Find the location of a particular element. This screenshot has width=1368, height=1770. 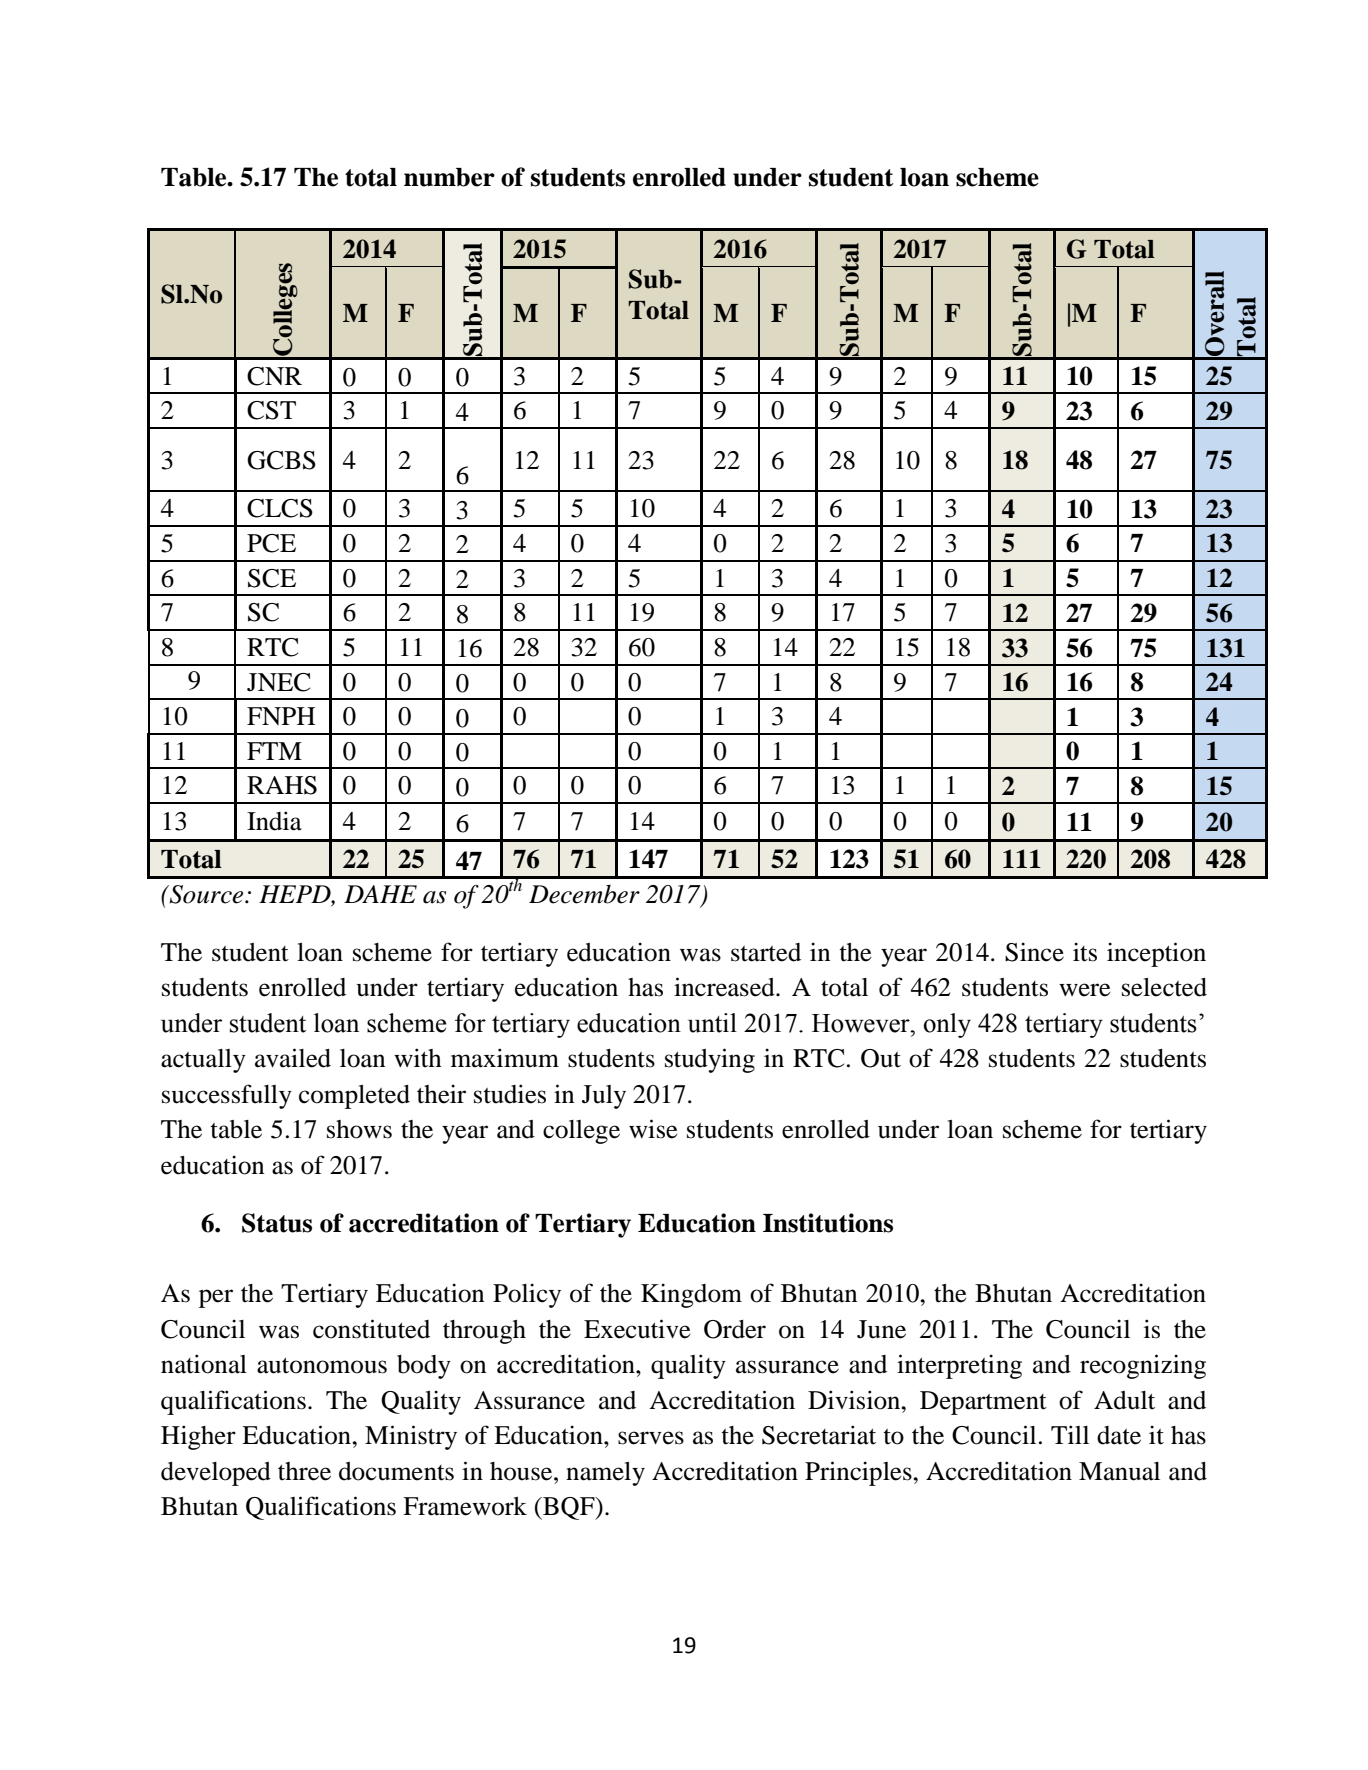

three is located at coordinates (304, 1471).
